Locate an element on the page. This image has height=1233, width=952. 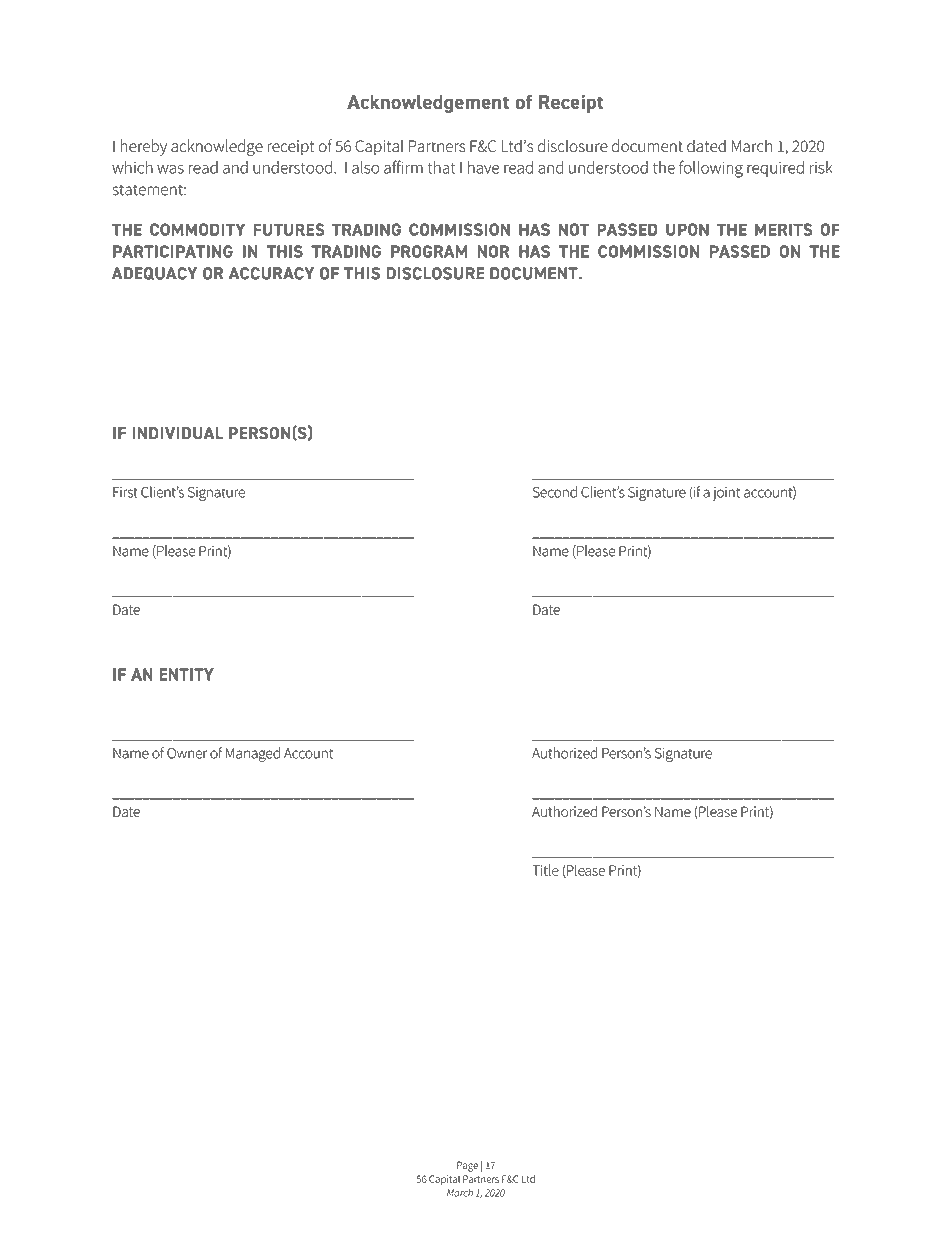
was is located at coordinates (170, 169).
